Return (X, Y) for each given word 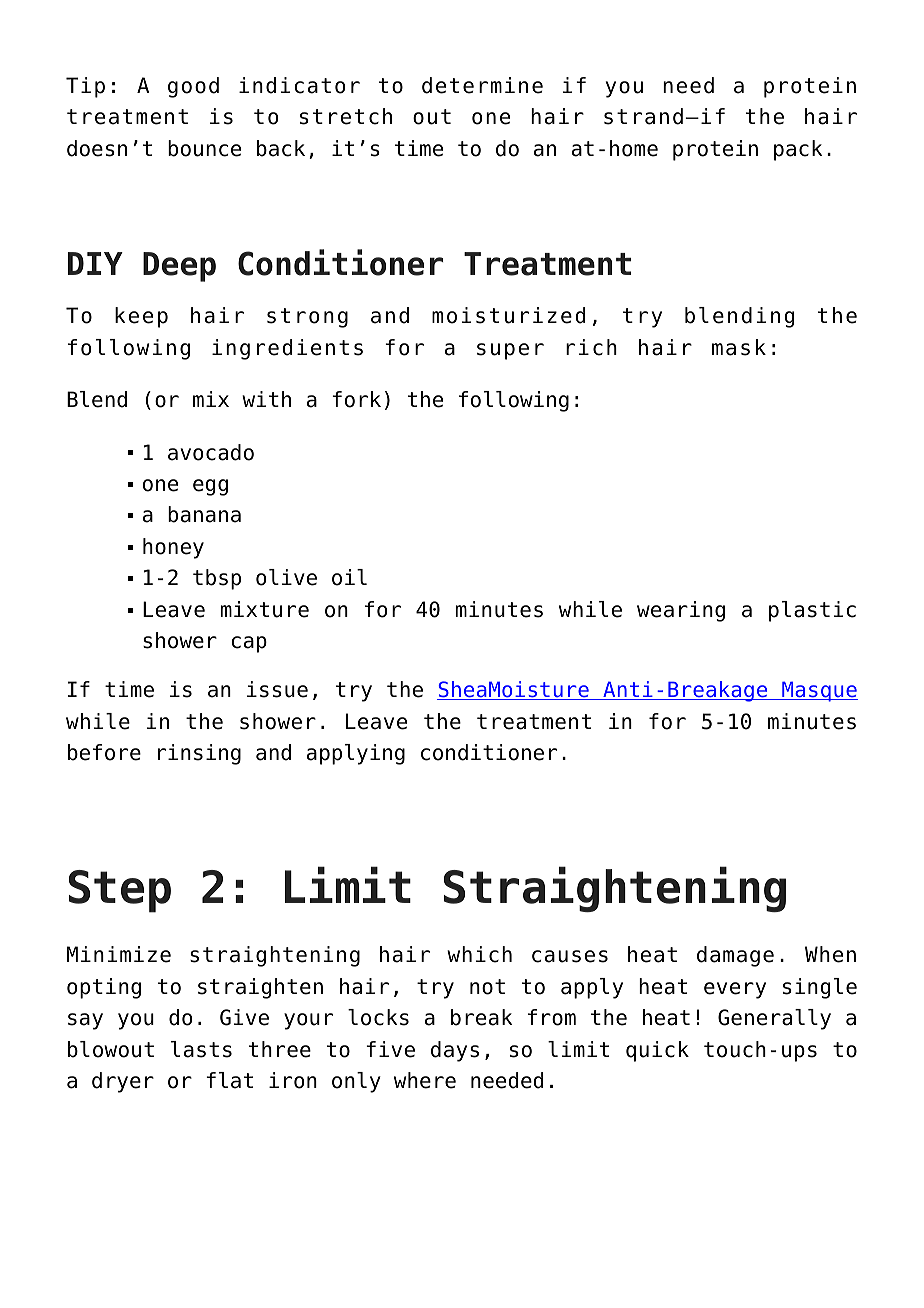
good (193, 87)
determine (482, 85)
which (479, 954)
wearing (681, 611)
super (510, 351)
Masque (819, 691)
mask (739, 347)
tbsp (217, 579)
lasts (201, 1049)
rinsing (199, 754)
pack (798, 150)
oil (349, 577)
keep (141, 317)
